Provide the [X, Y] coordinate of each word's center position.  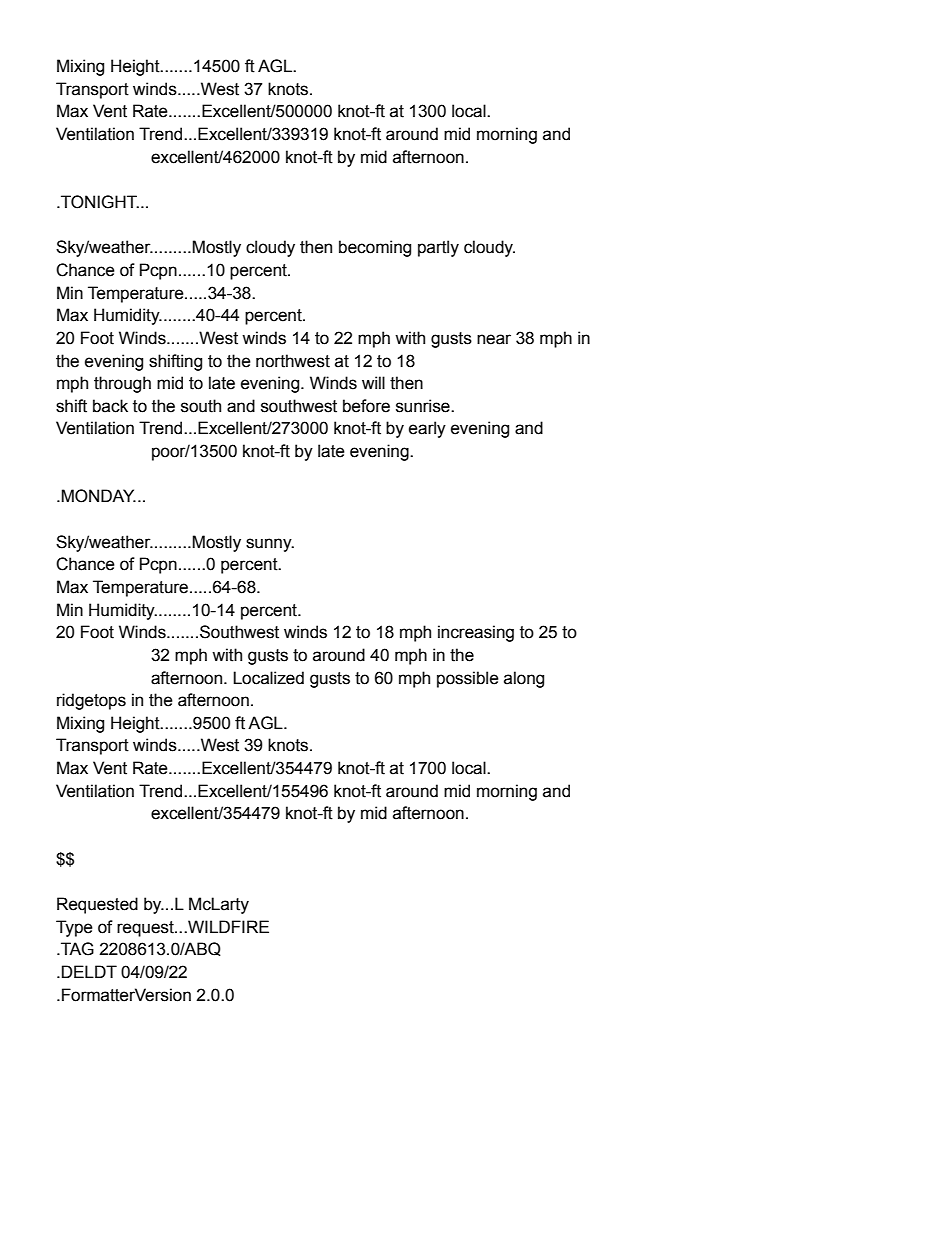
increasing [476, 633]
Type [74, 928]
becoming [375, 248]
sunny [270, 545]
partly [438, 248]
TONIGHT [99, 202]
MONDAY [98, 496]
